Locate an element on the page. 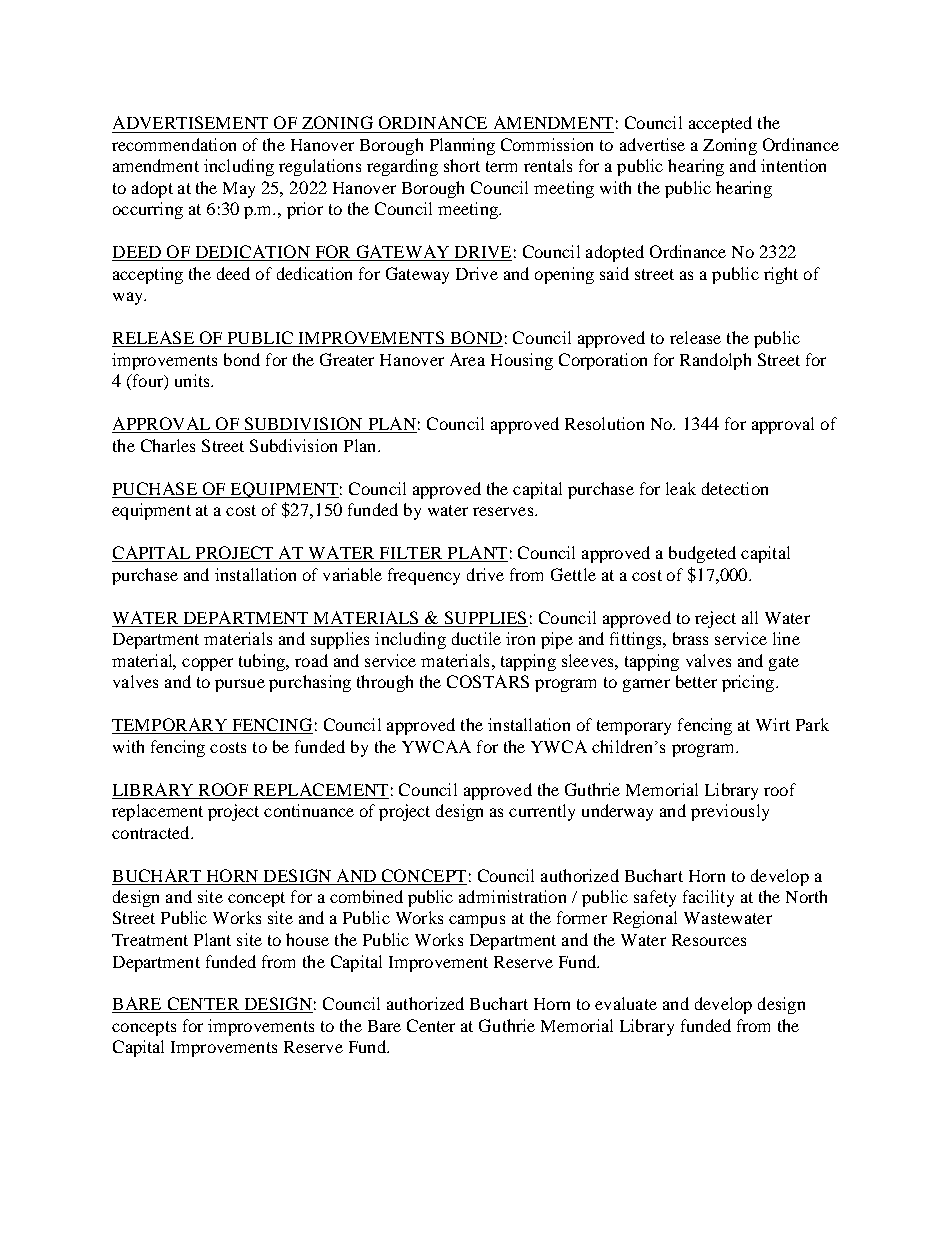 This document has height=1233, width=952. recommendation is located at coordinates (174, 144).
